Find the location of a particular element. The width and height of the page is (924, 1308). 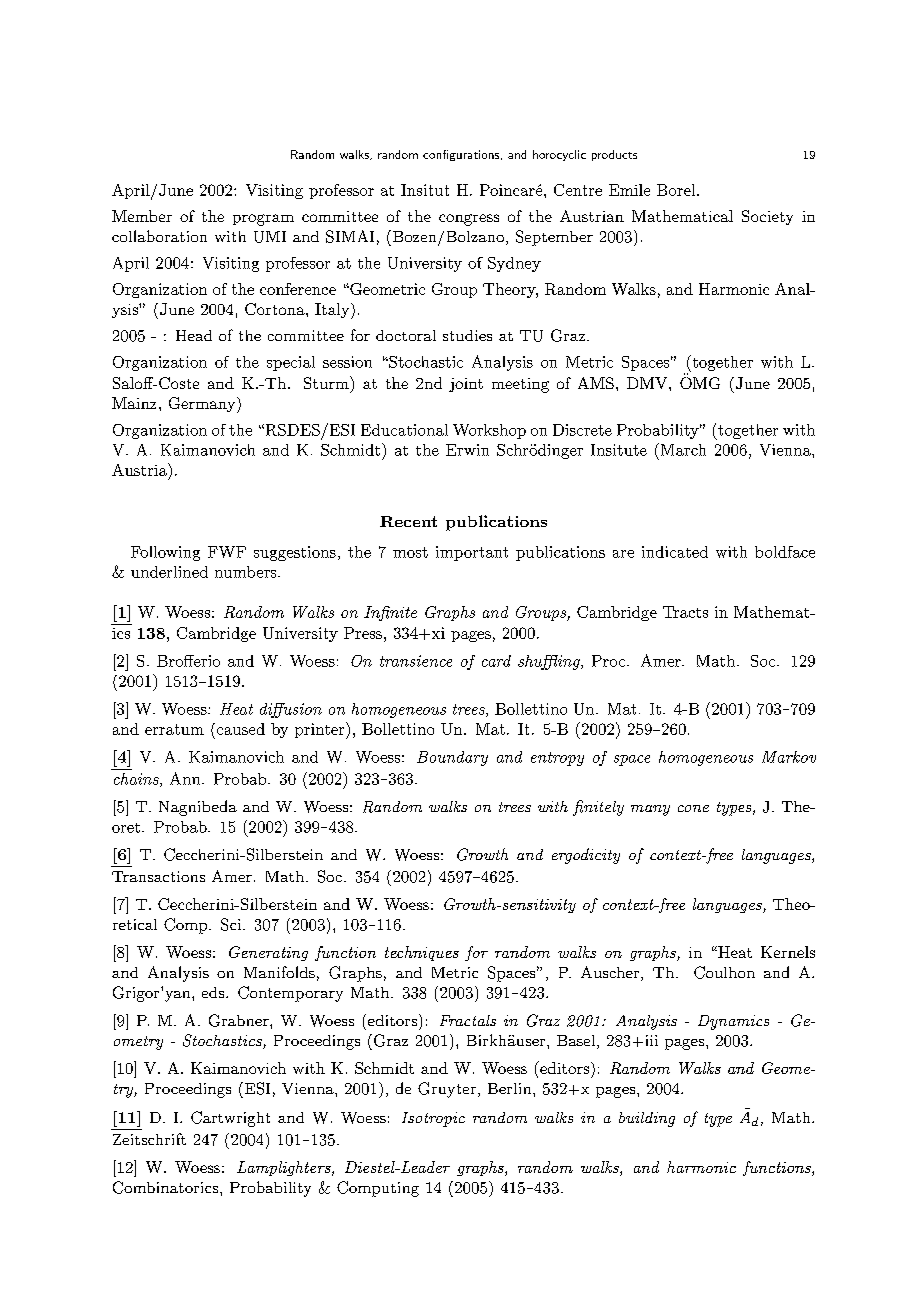

Borel is located at coordinates (677, 190).
